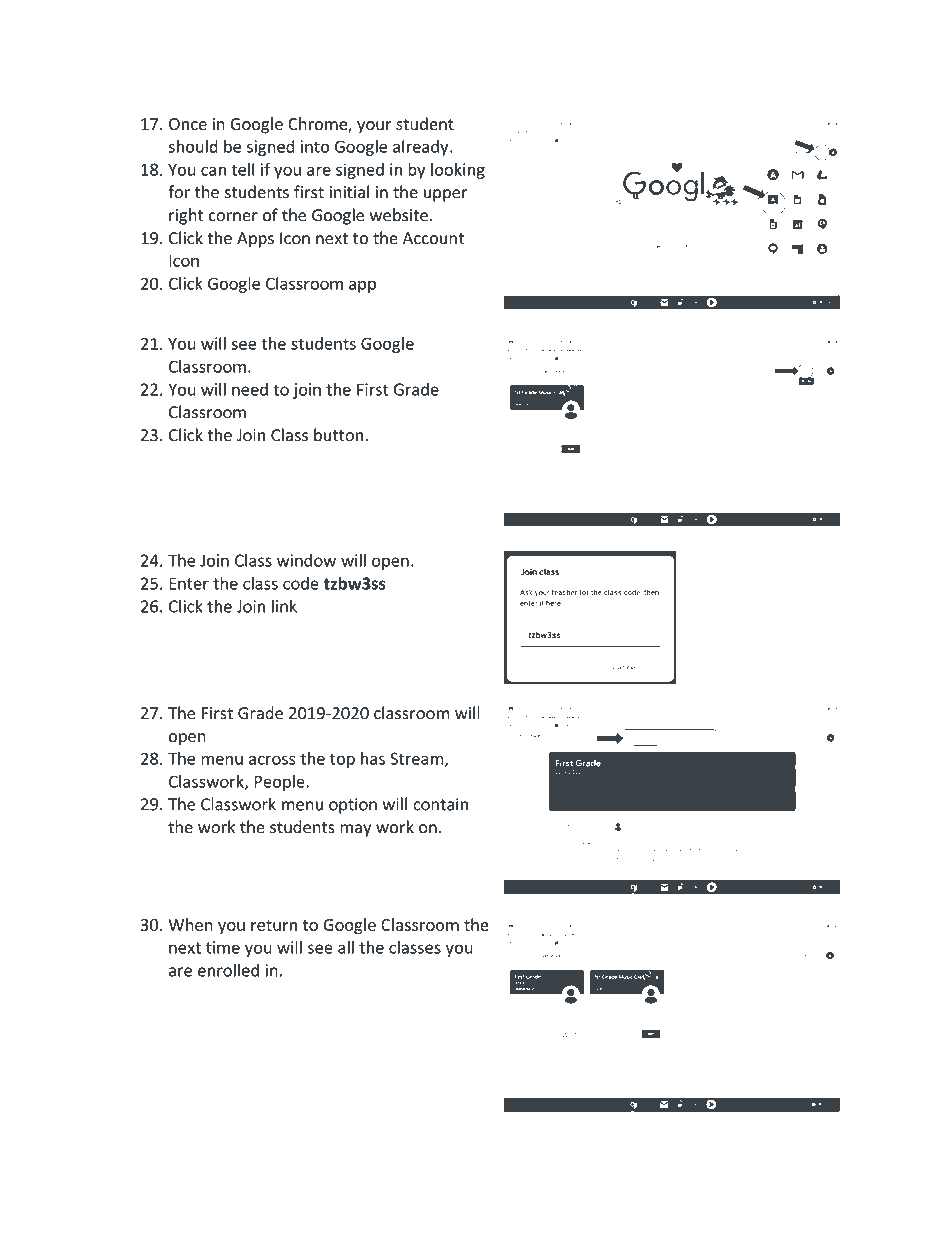 This page has width=952, height=1233. I want to click on time, so click(223, 947).
